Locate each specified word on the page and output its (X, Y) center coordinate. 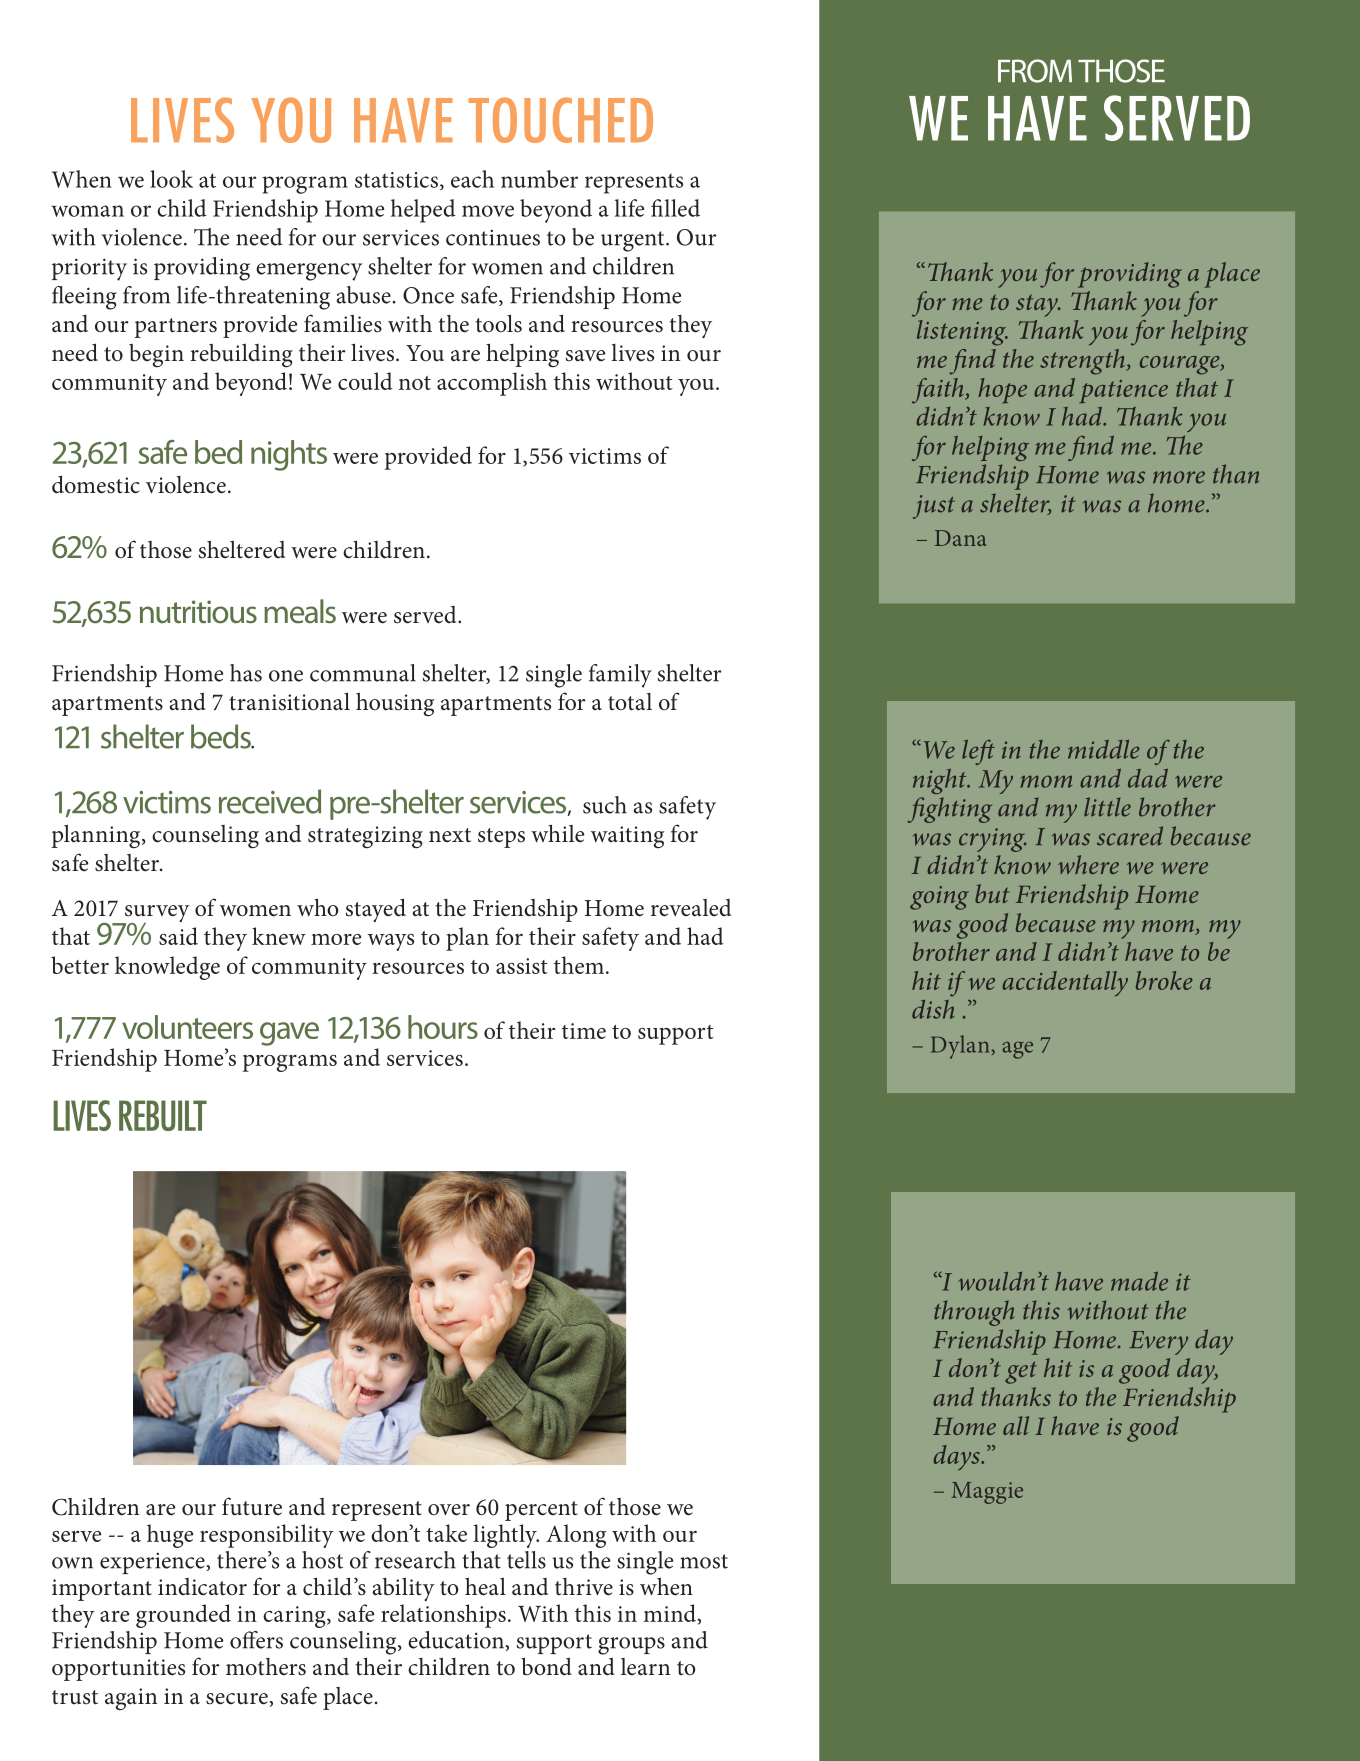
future (252, 1506)
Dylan (961, 1047)
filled (675, 208)
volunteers (187, 1027)
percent (541, 1511)
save (585, 356)
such (605, 805)
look (171, 179)
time (584, 1031)
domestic (96, 484)
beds (222, 736)
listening (962, 333)
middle (1104, 749)
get (1021, 1372)
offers (256, 1640)
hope (1002, 391)
